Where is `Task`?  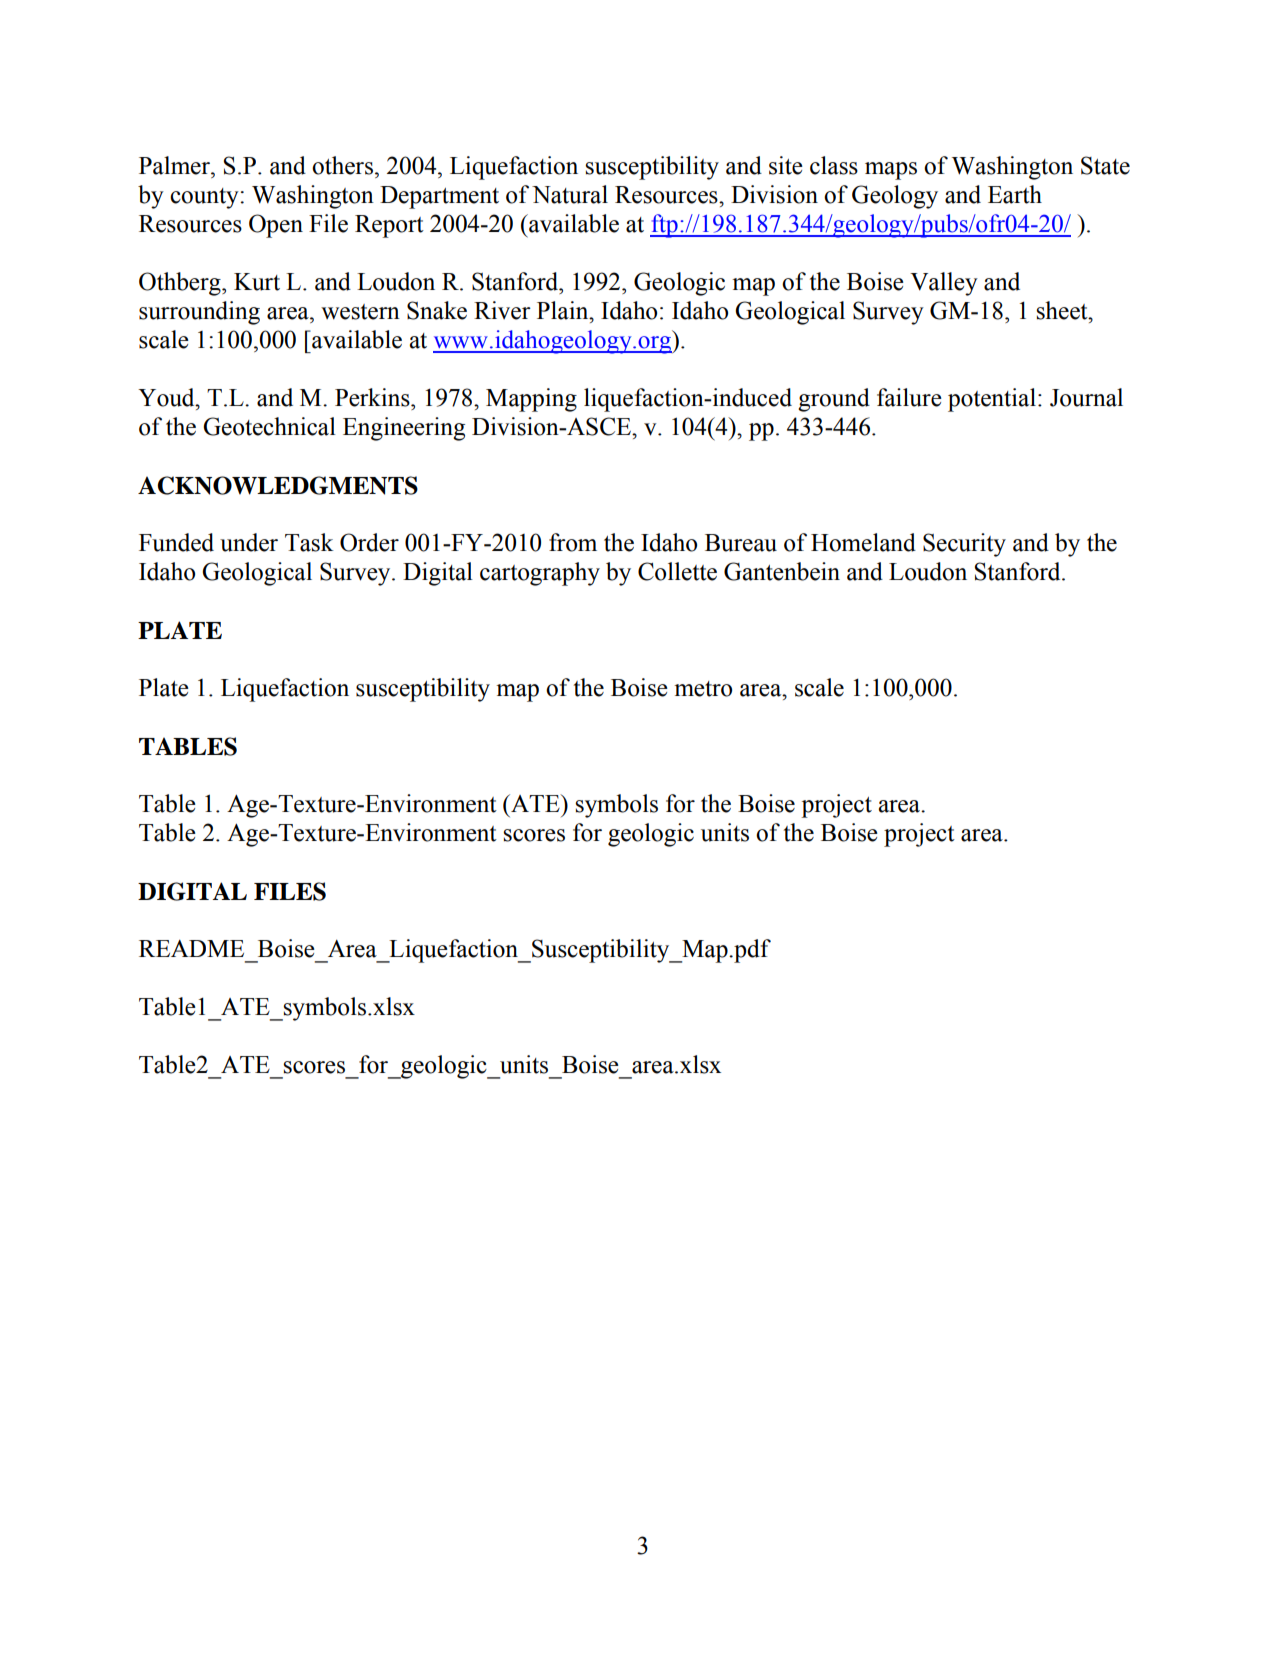 Task is located at coordinates (309, 542).
